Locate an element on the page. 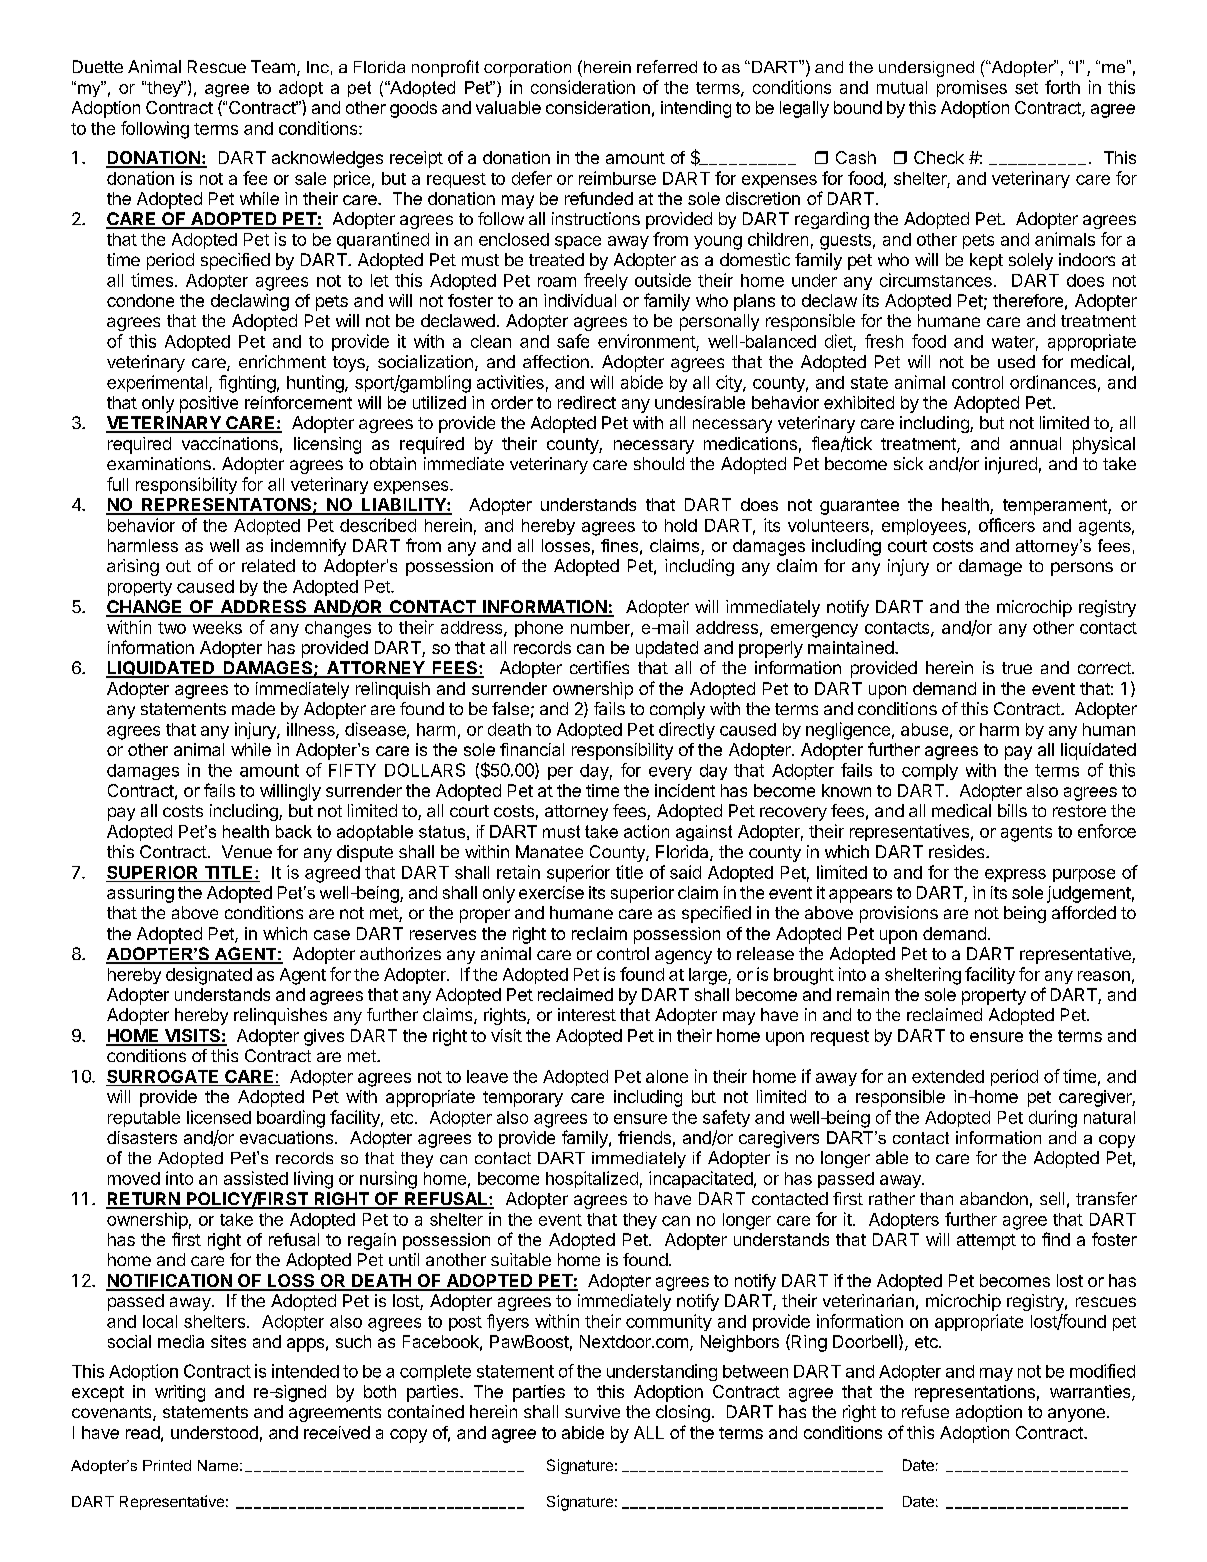 The width and height of the document is (1207, 1562). extended is located at coordinates (948, 1076).
